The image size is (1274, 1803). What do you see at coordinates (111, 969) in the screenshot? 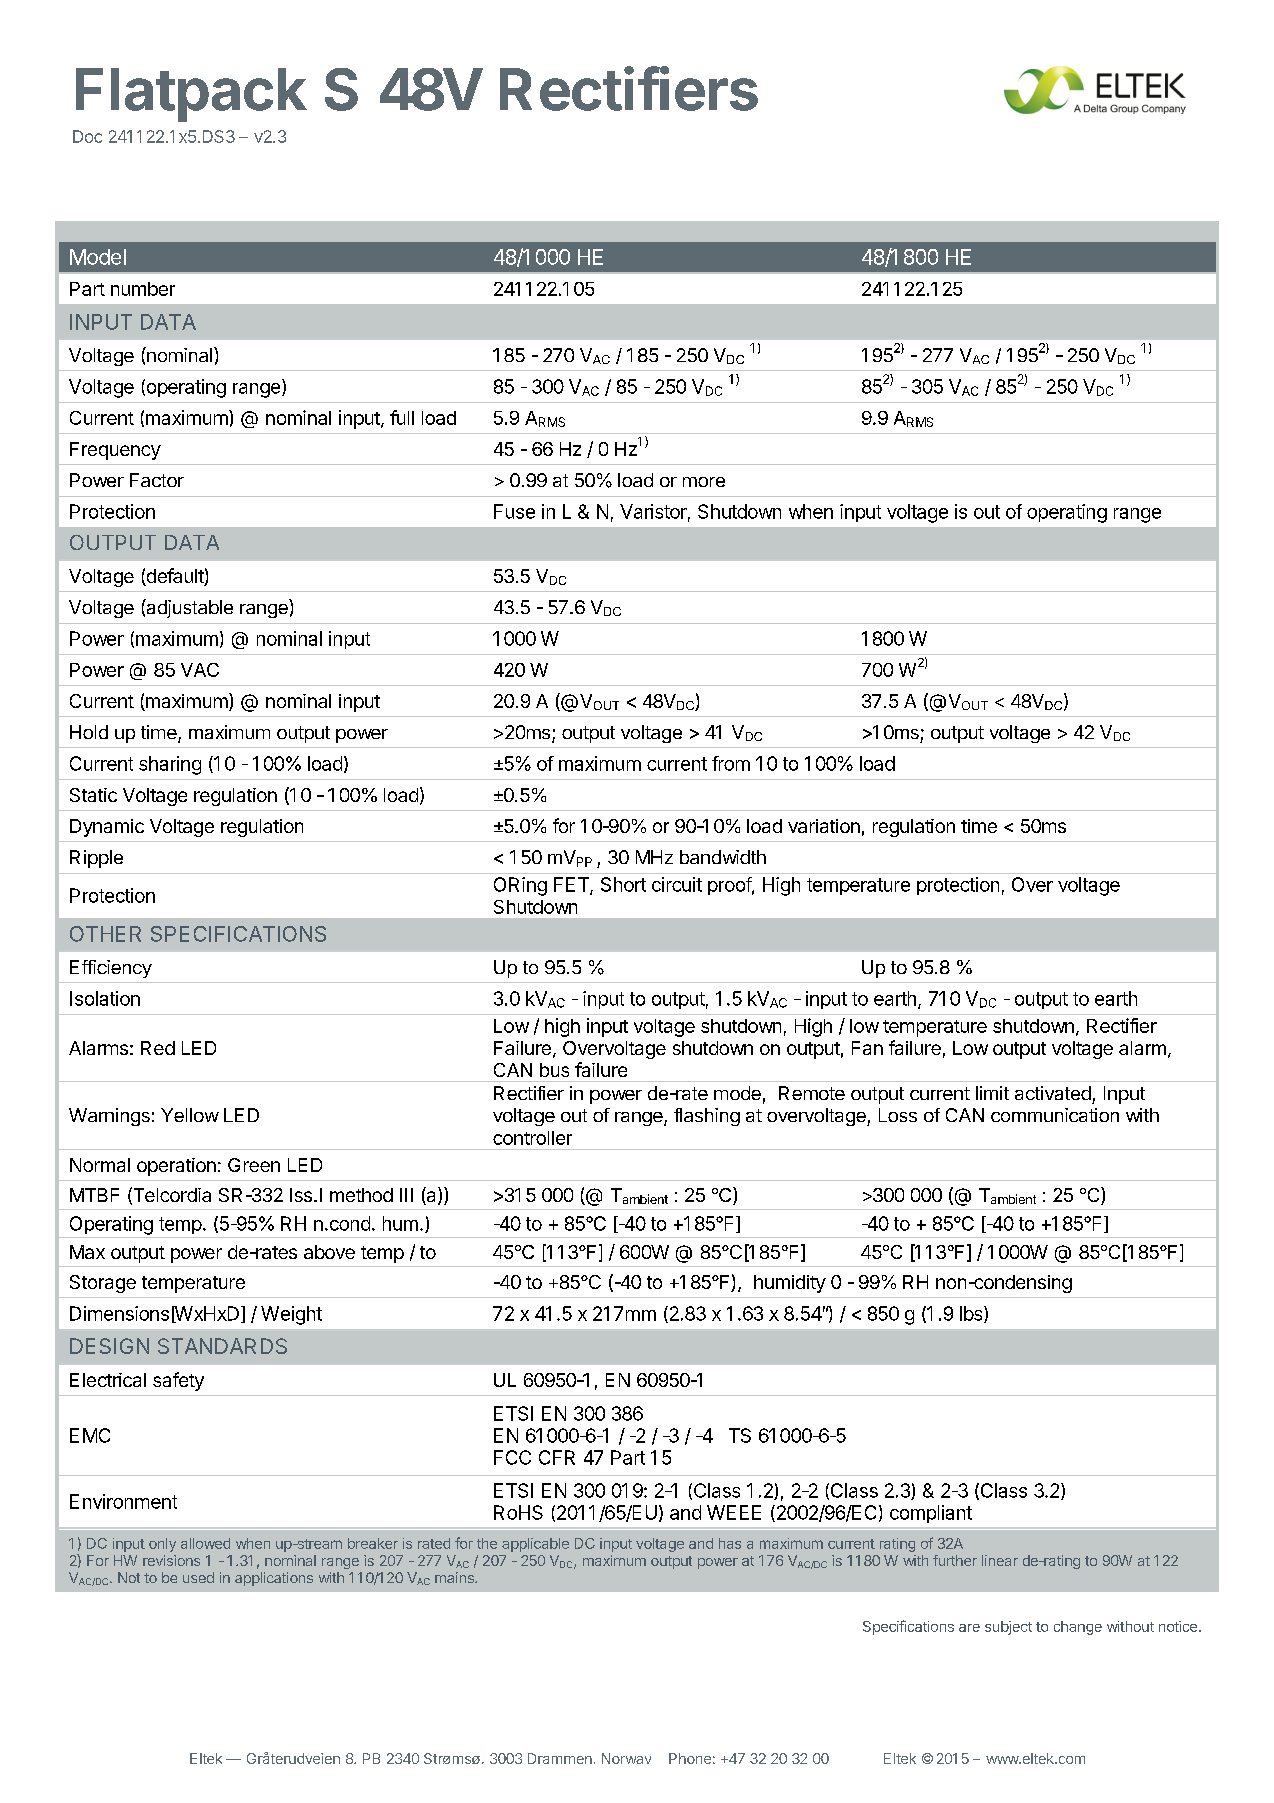
I see `Efficiency` at bounding box center [111, 969].
